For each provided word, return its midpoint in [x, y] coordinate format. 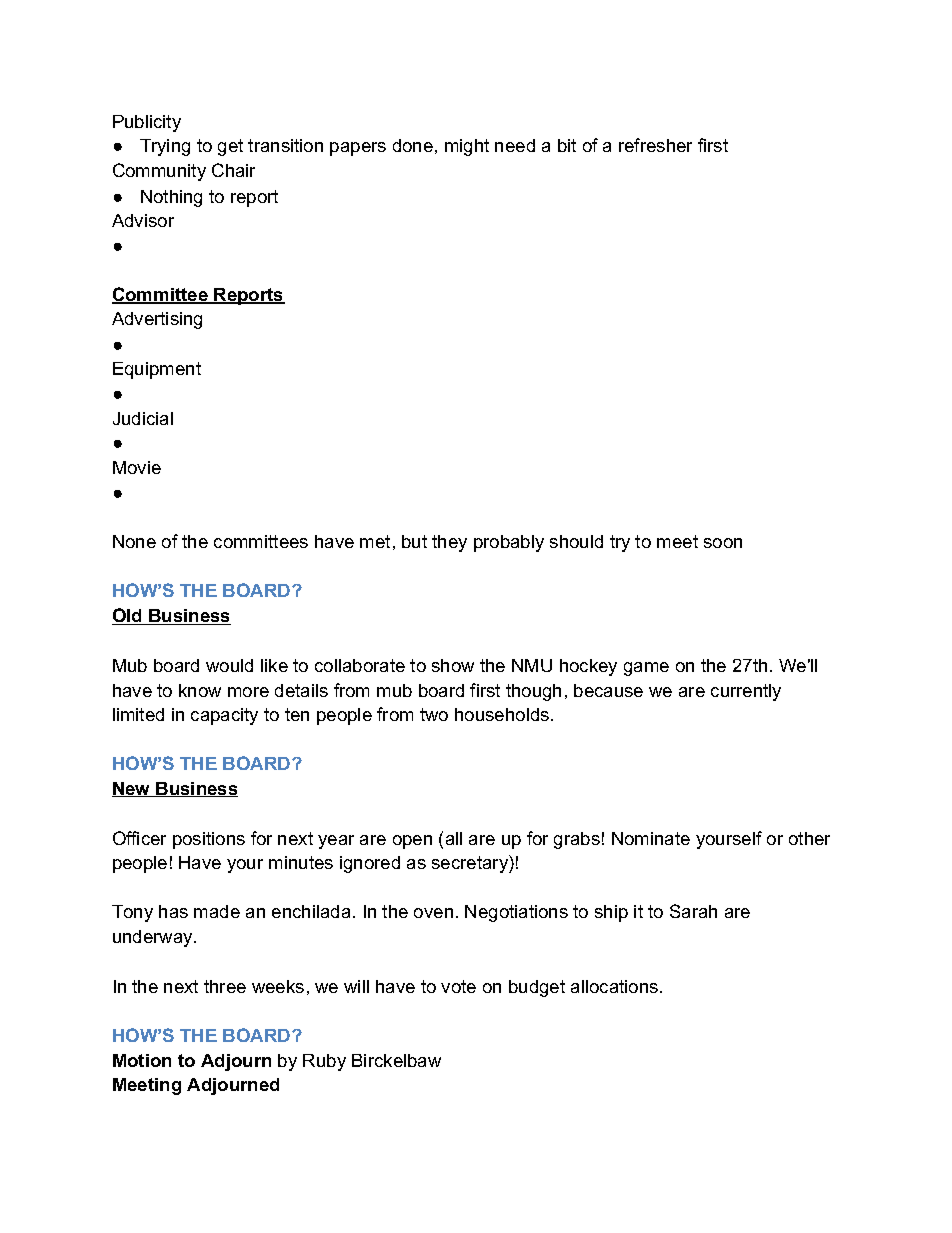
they [449, 543]
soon [723, 543]
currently [746, 692]
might [467, 147]
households [502, 714]
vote [458, 986]
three [225, 986]
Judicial [143, 418]
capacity [224, 716]
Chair [233, 170]
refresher [655, 145]
